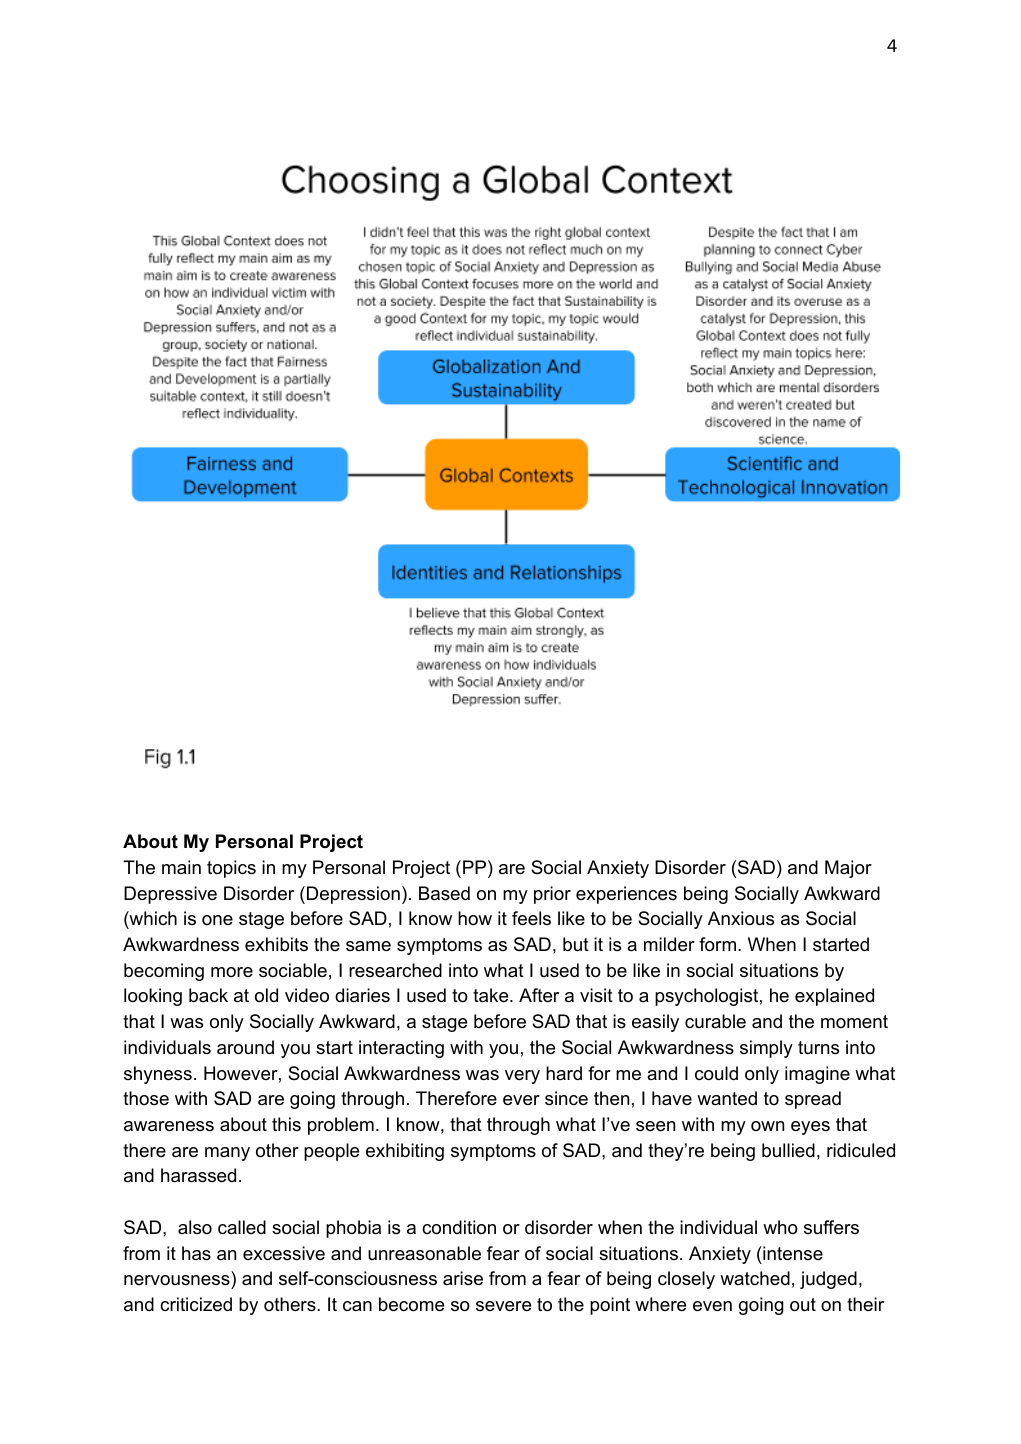 The width and height of the document is (1021, 1444). Describe the element at coordinates (552, 895) in the document. I see `prior` at that location.
